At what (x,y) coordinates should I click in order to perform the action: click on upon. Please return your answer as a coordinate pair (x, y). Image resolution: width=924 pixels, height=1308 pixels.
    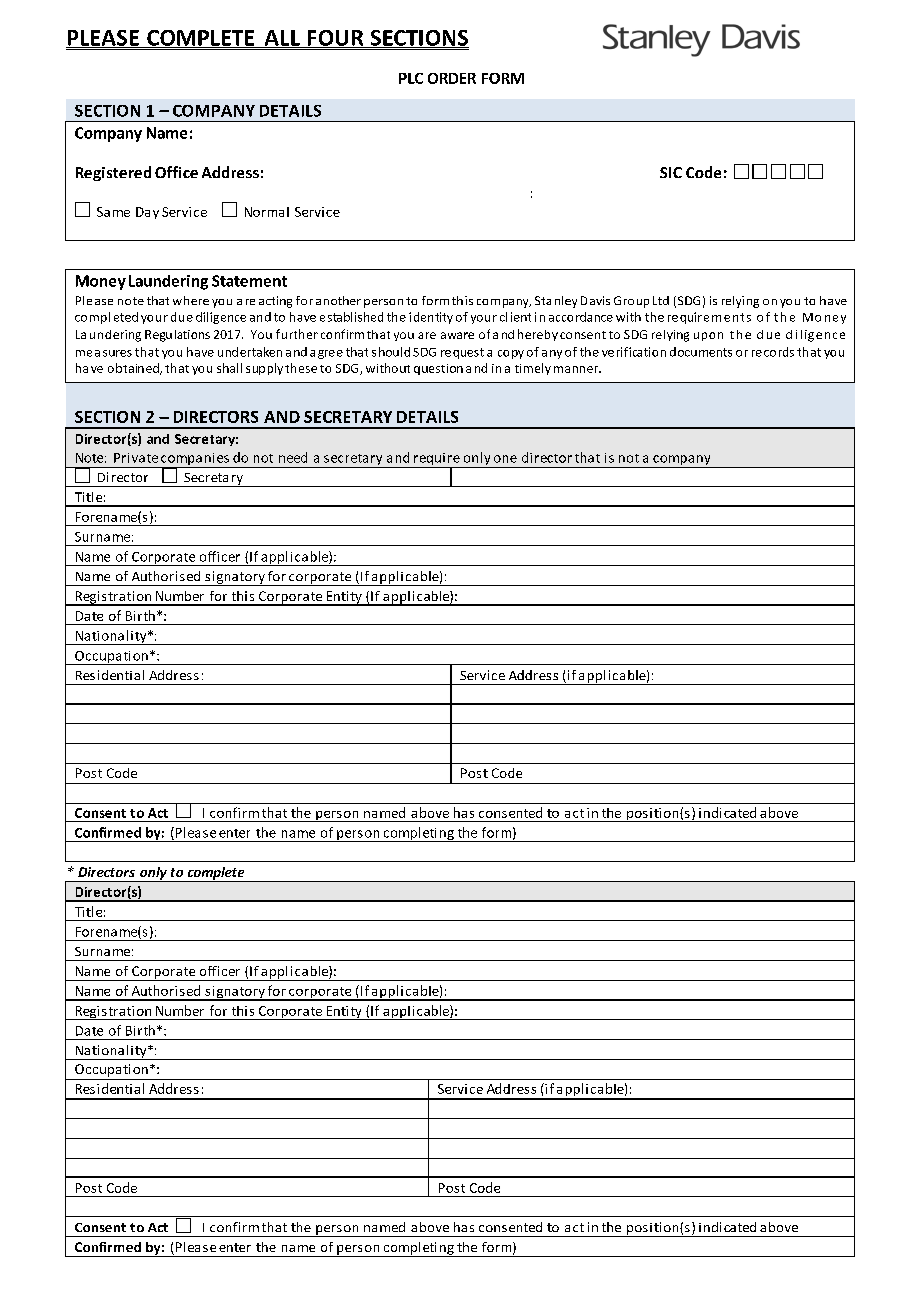
    Looking at the image, I should click on (708, 336).
